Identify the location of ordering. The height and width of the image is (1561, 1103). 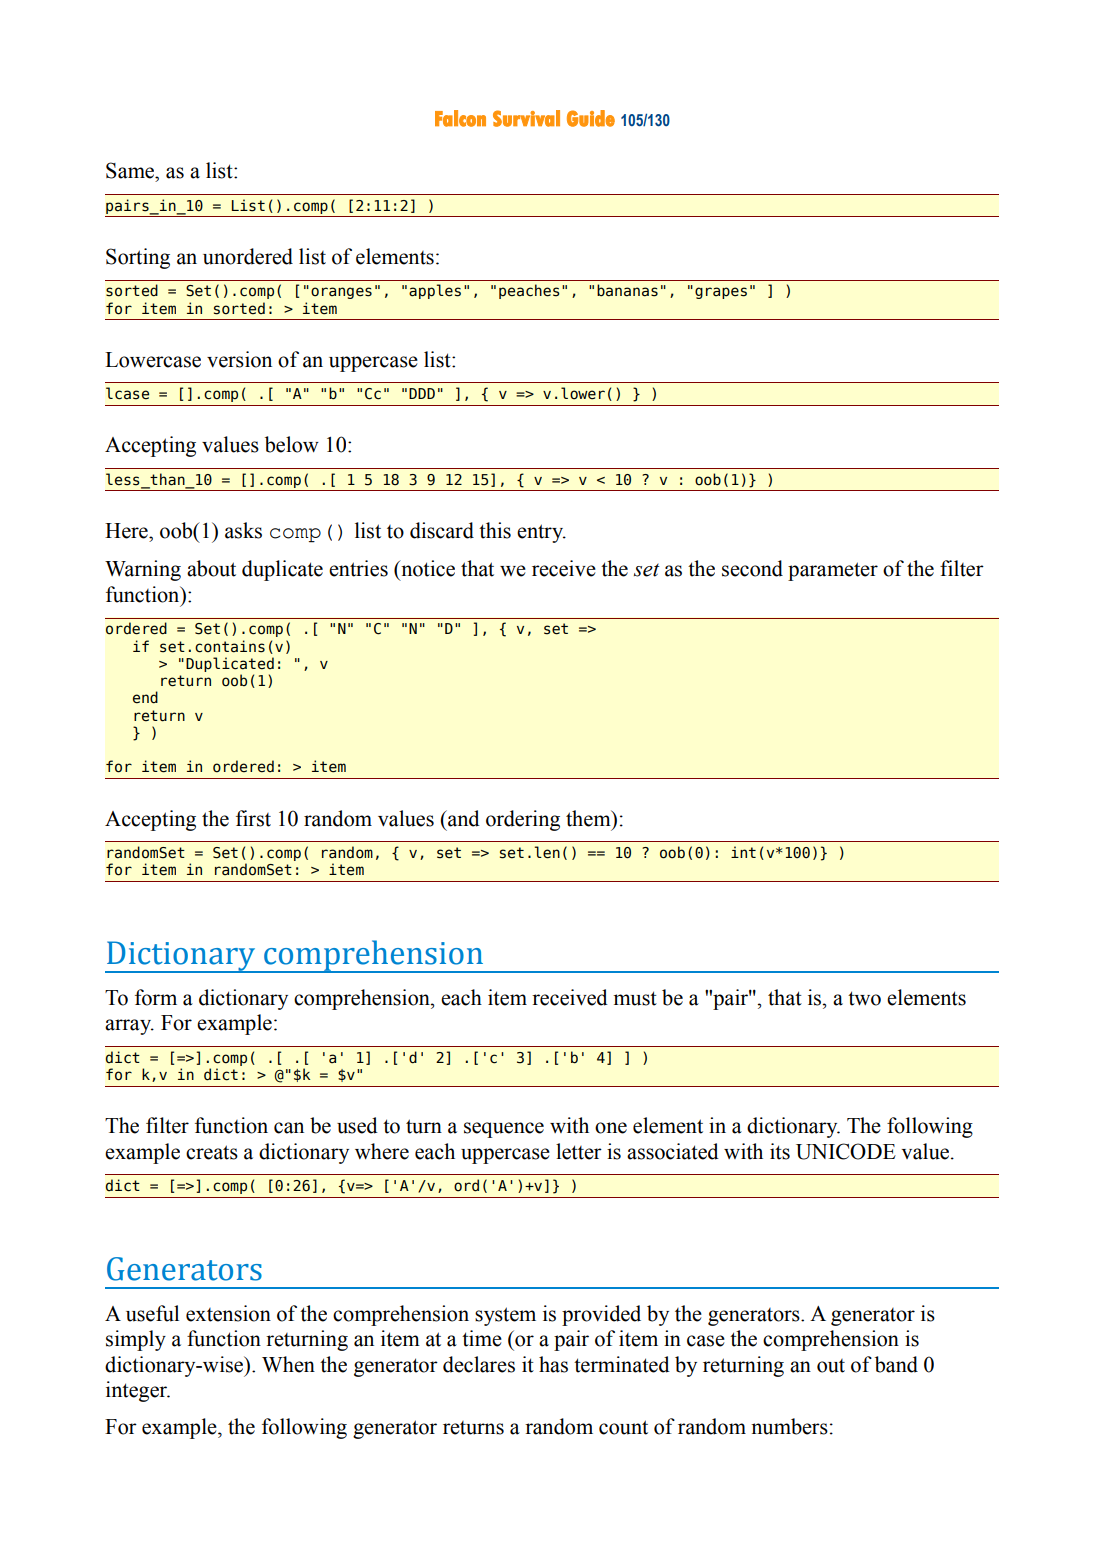
(523, 820).
